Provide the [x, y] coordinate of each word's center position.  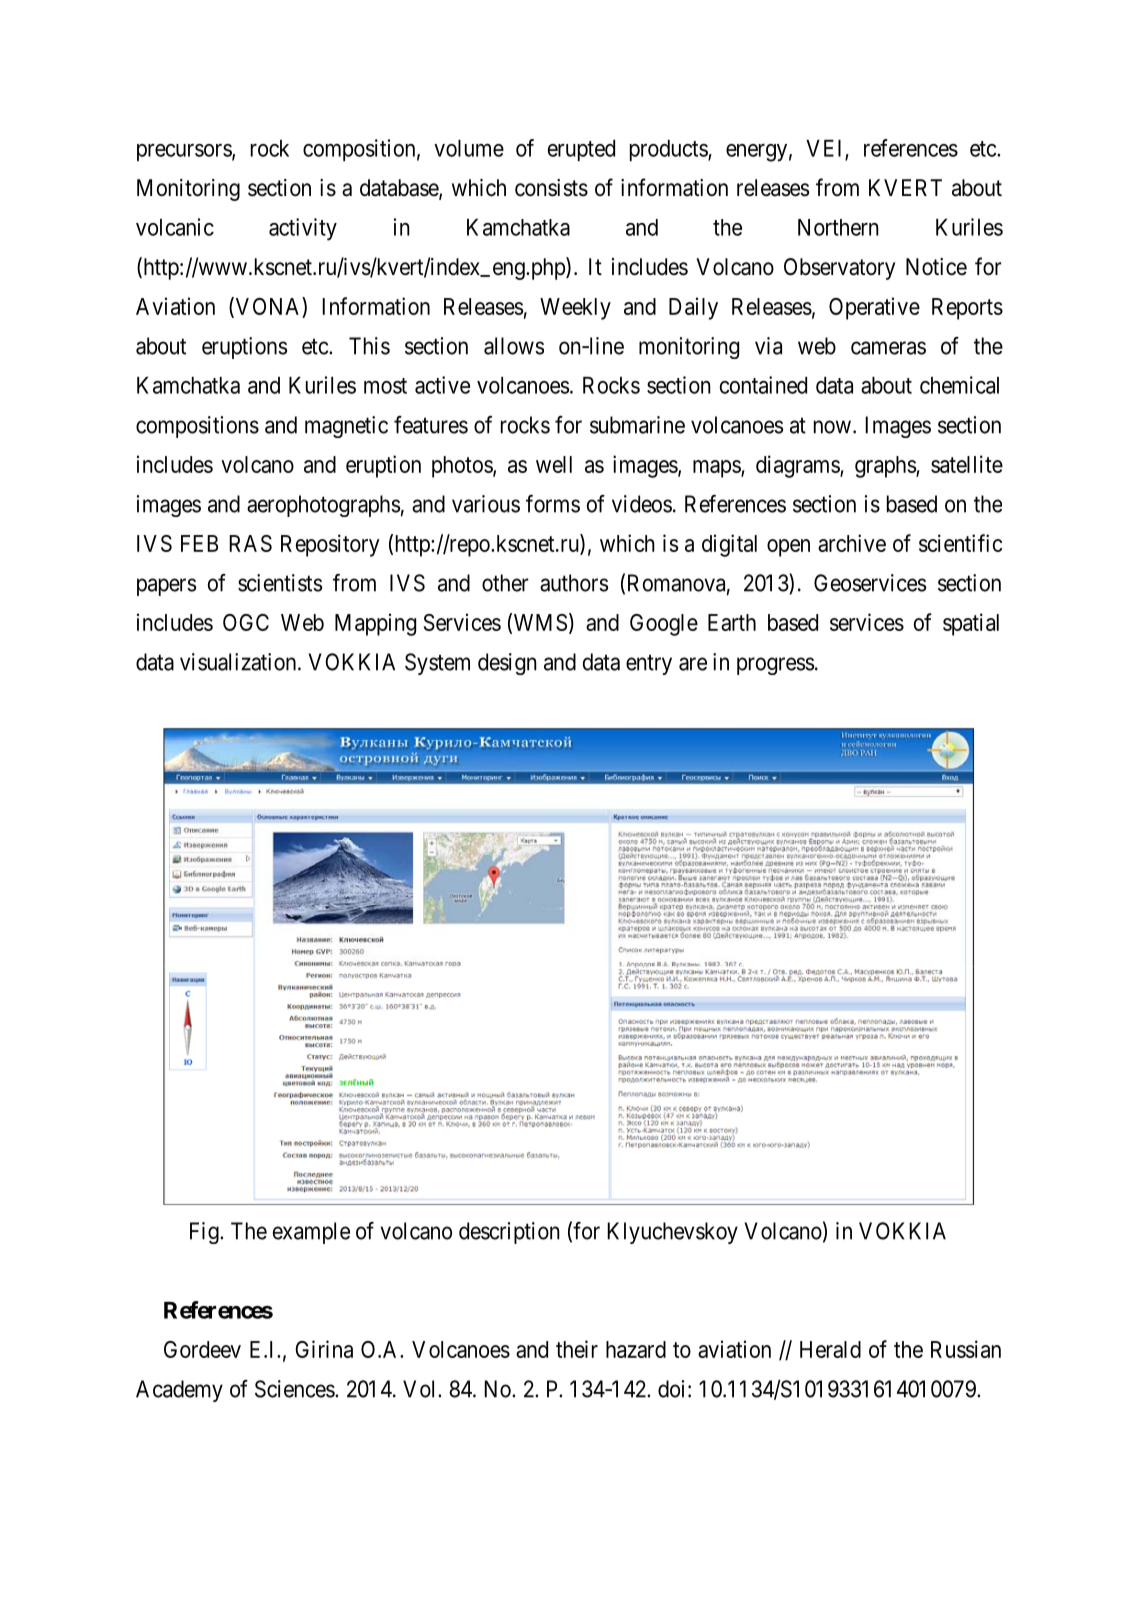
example [311, 1233]
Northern [838, 227]
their [577, 1349]
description [509, 1233]
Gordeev [202, 1349]
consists [551, 188]
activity [303, 229]
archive [852, 543]
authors [574, 583]
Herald [830, 1349]
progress [775, 666]
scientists [280, 583]
